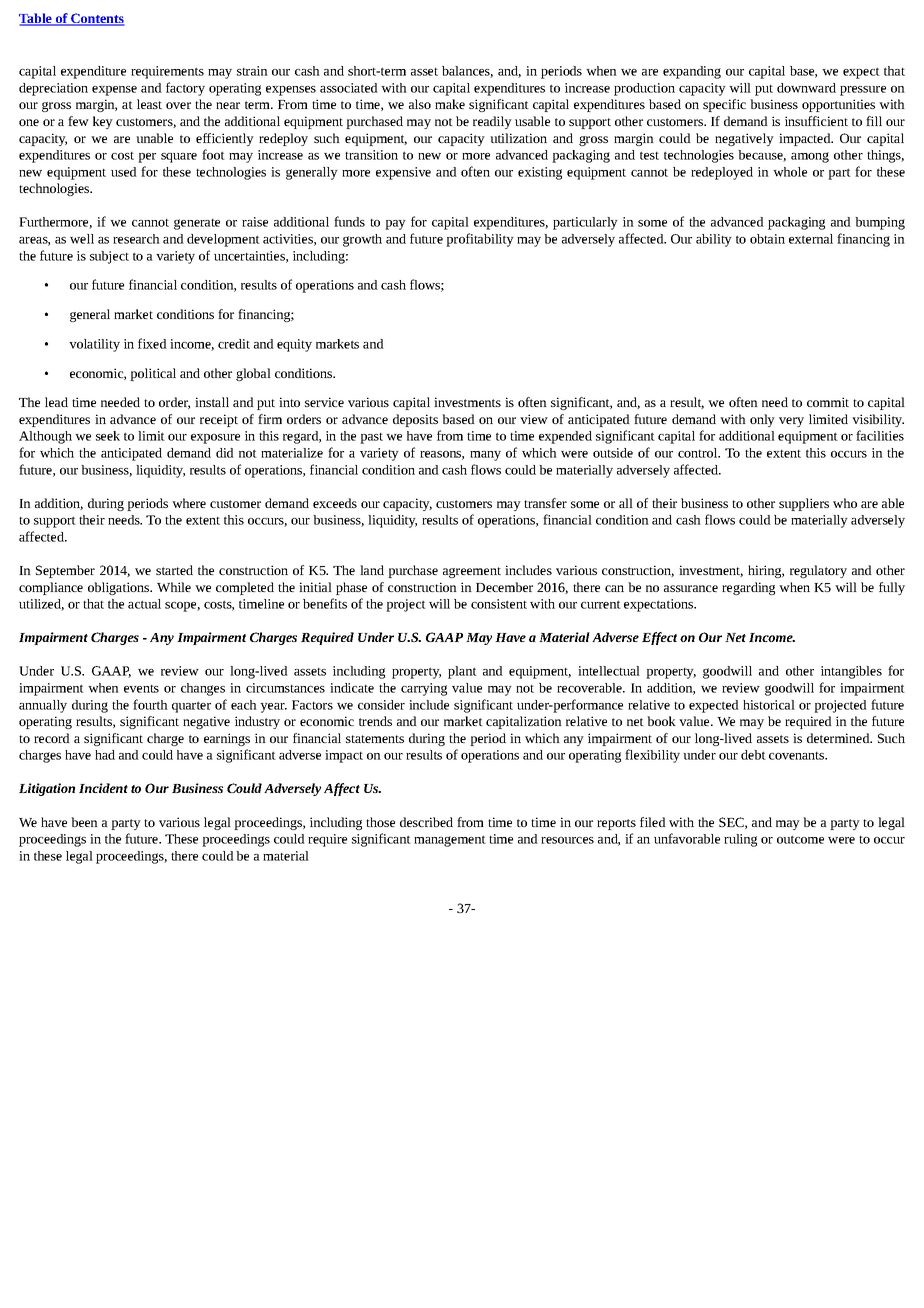  What do you see at coordinates (450, 104) in the image?
I see `make` at bounding box center [450, 104].
